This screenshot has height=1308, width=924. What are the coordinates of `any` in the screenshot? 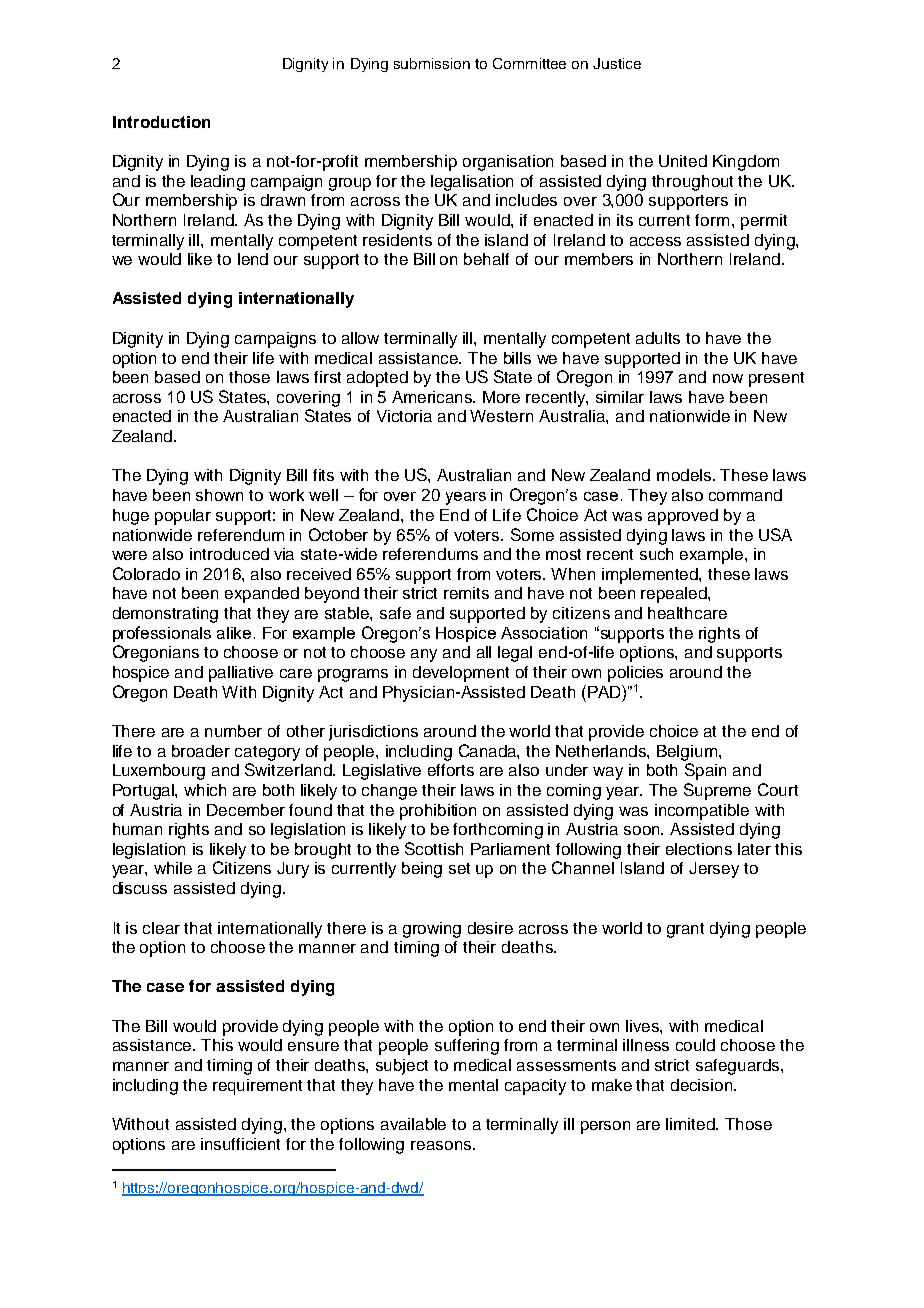 It's located at (424, 655).
